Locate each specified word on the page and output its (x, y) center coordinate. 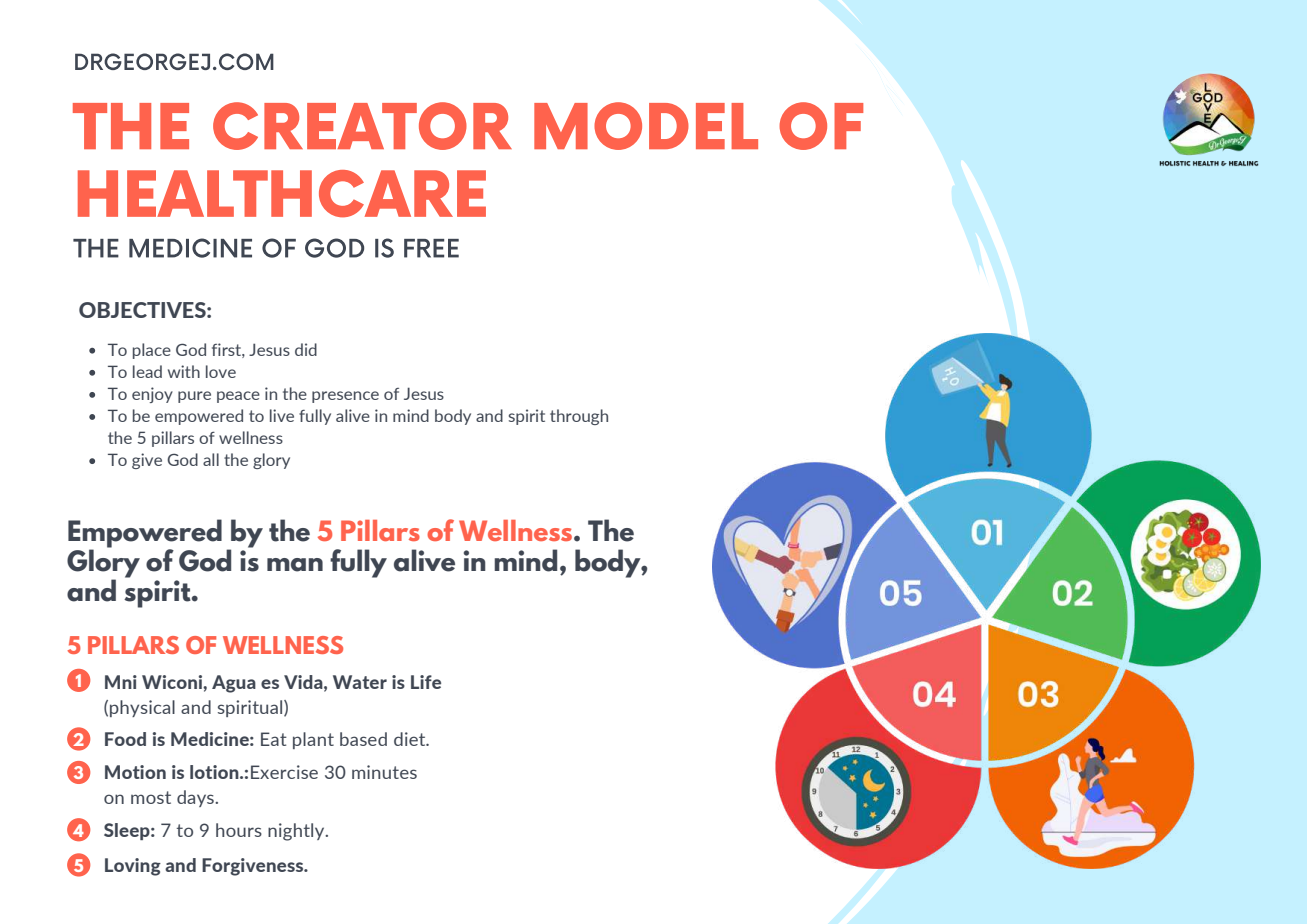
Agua (234, 684)
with (184, 371)
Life (426, 682)
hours (239, 830)
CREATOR (362, 126)
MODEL (646, 126)
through (579, 417)
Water (360, 682)
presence (345, 397)
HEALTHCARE (282, 194)
